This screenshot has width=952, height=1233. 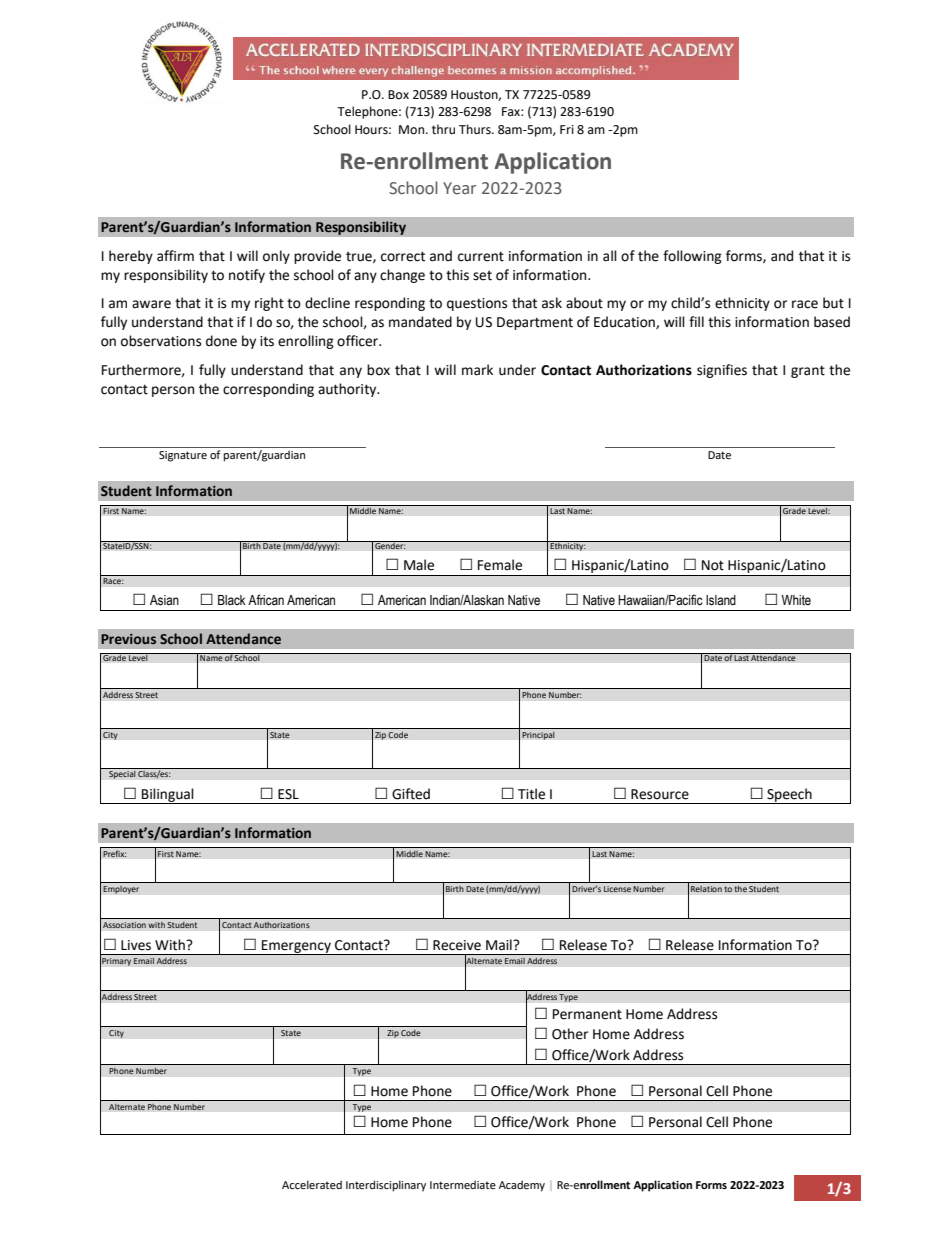 I want to click on mark, so click(x=477, y=370).
